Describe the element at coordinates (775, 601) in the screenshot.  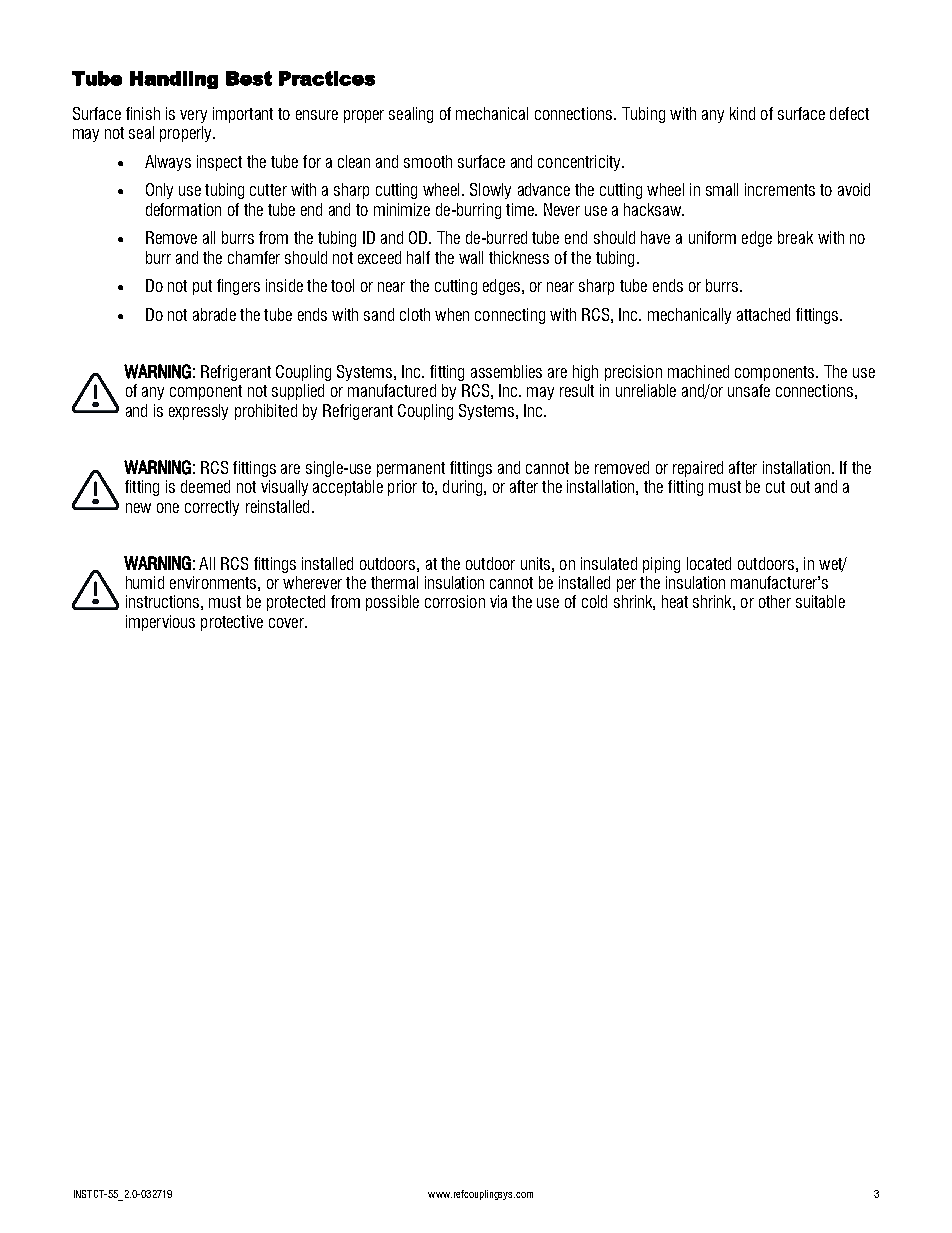
I see `other` at that location.
